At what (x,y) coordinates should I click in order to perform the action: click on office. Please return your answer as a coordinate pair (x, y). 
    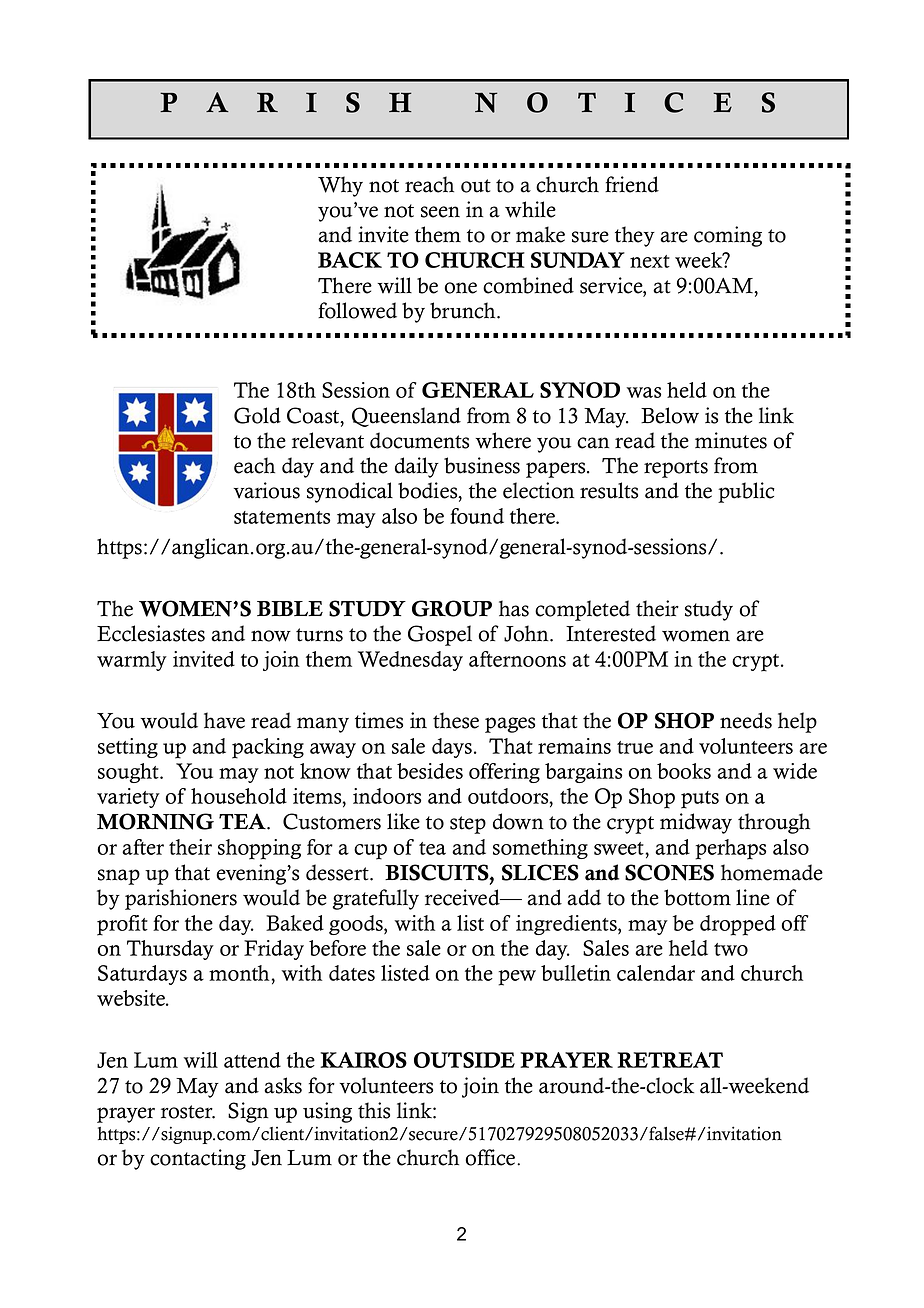
    Looking at the image, I should click on (491, 1157).
